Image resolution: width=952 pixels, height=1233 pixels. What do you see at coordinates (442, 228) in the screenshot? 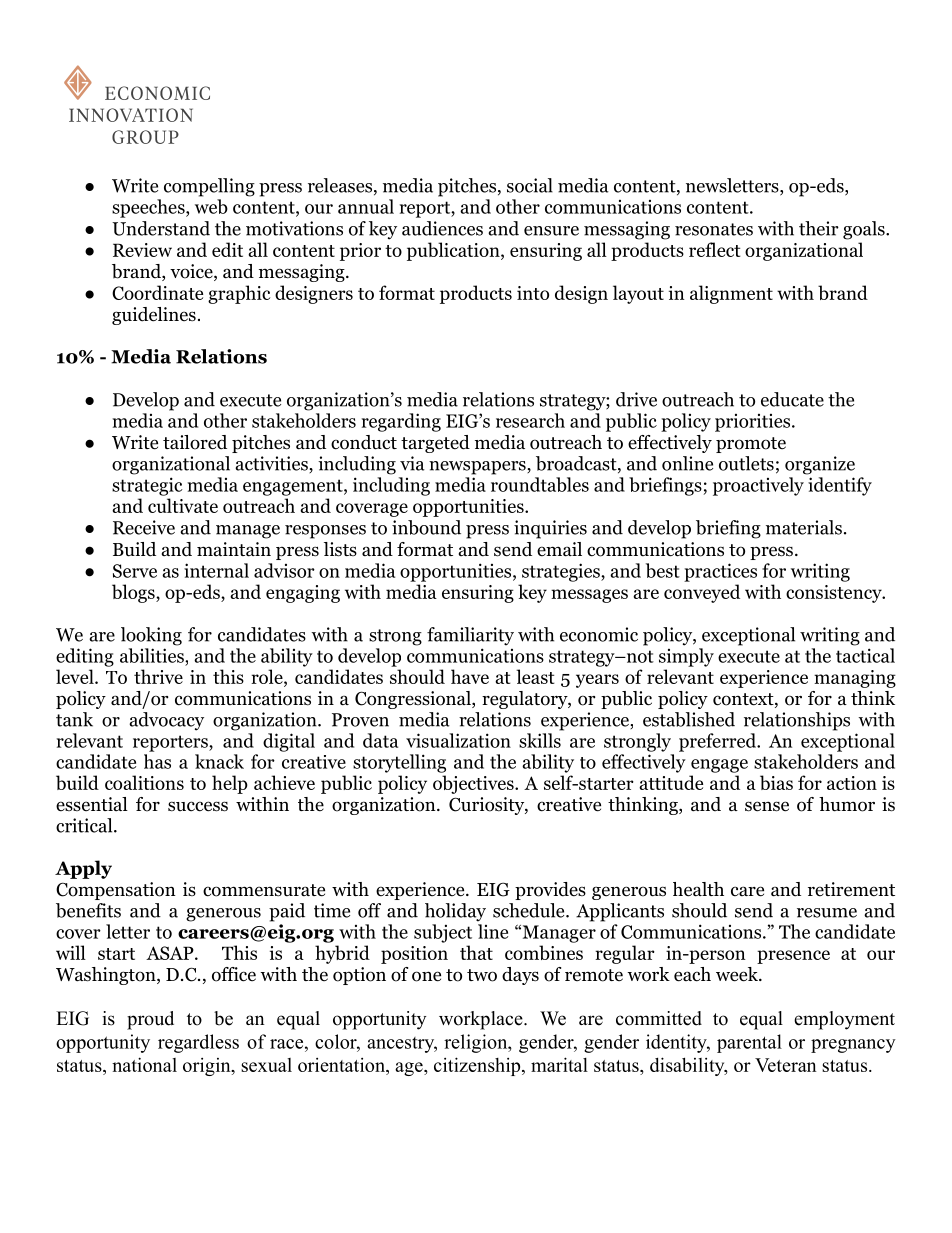
I see `audiences` at bounding box center [442, 228].
